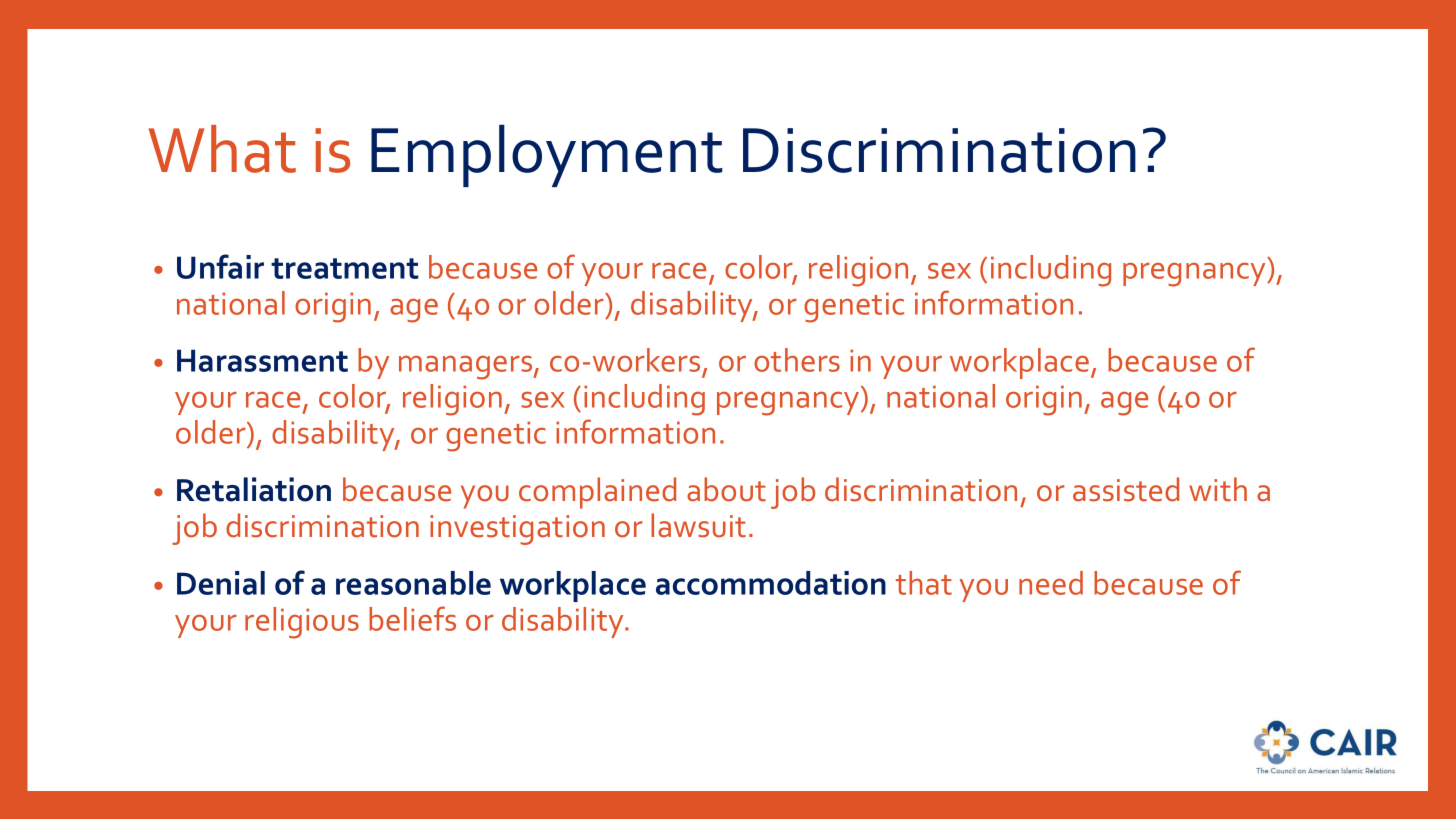  Describe the element at coordinates (797, 360) in the document. I see `others` at that location.
